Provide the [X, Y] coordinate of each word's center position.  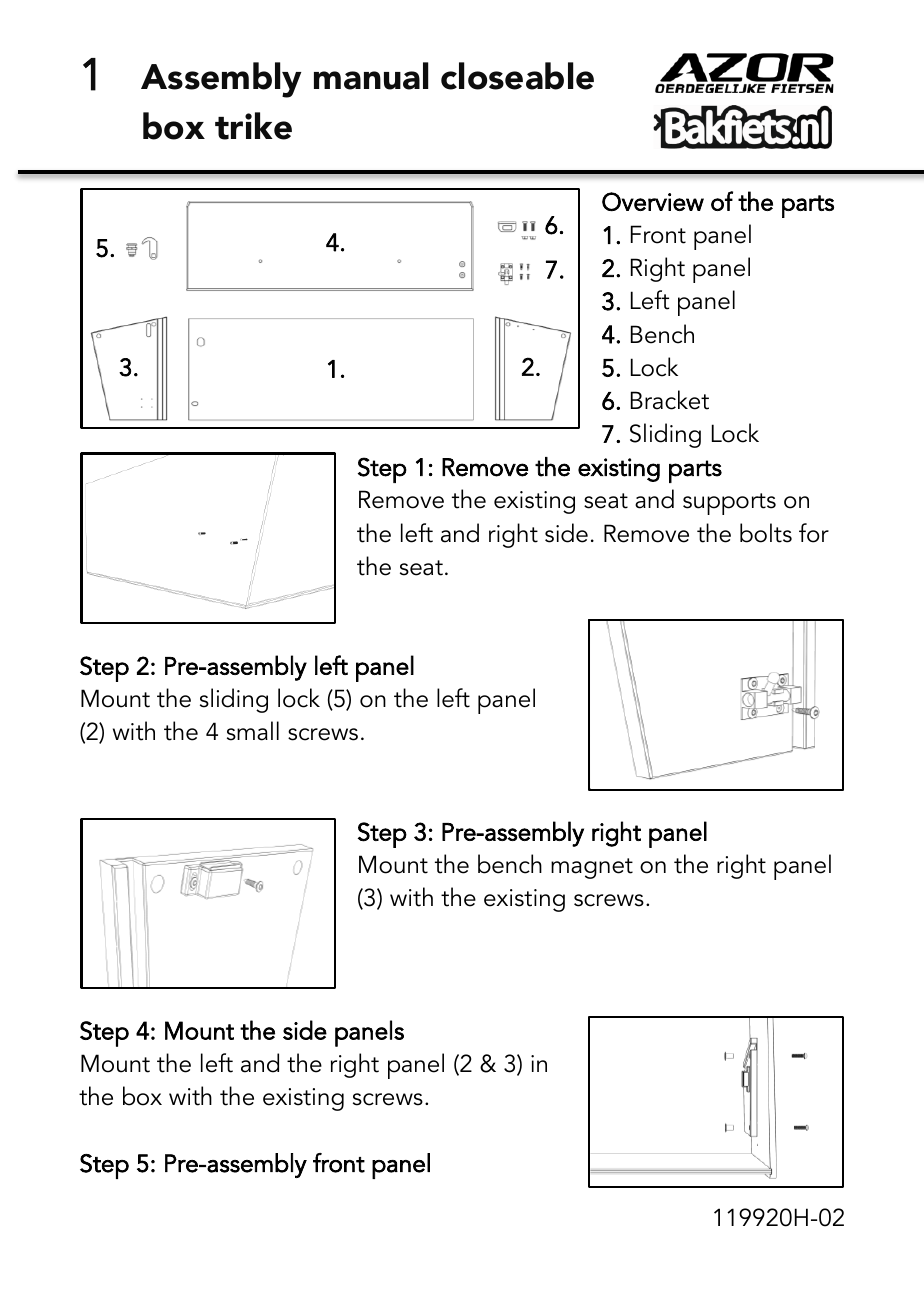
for [814, 533]
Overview [653, 201]
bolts [766, 533]
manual [371, 76]
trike [253, 126]
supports [729, 504]
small [253, 731]
